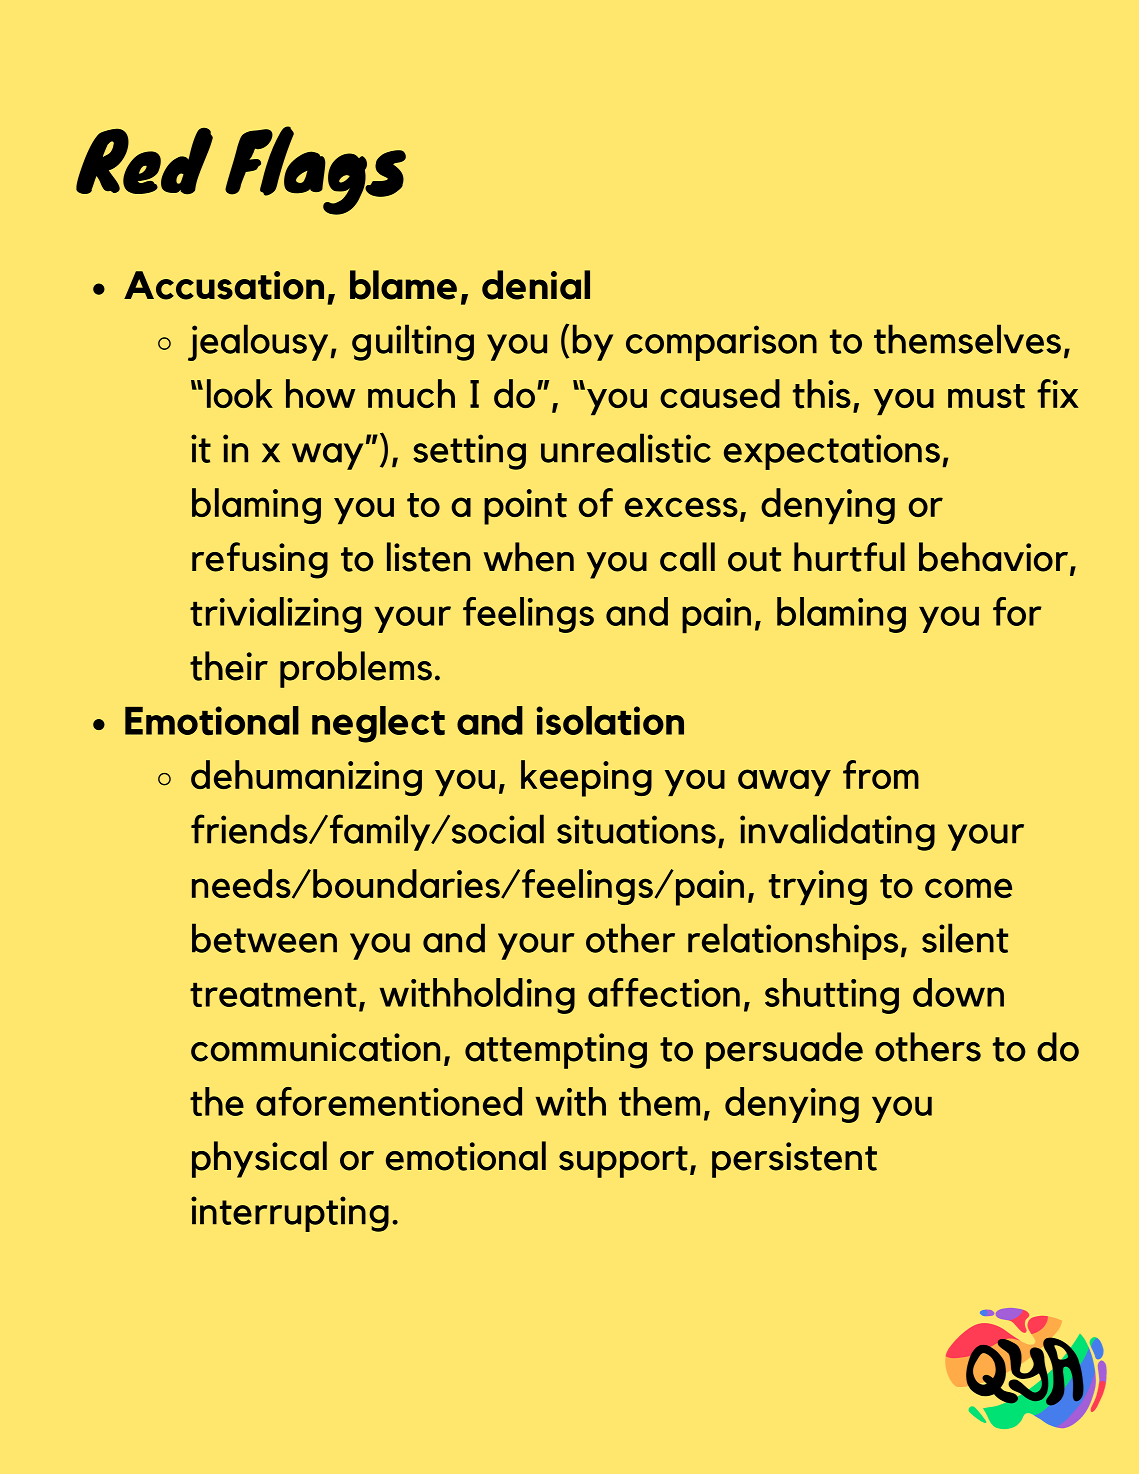 The width and height of the document is (1139, 1474). I want to click on comparison, so click(721, 343).
